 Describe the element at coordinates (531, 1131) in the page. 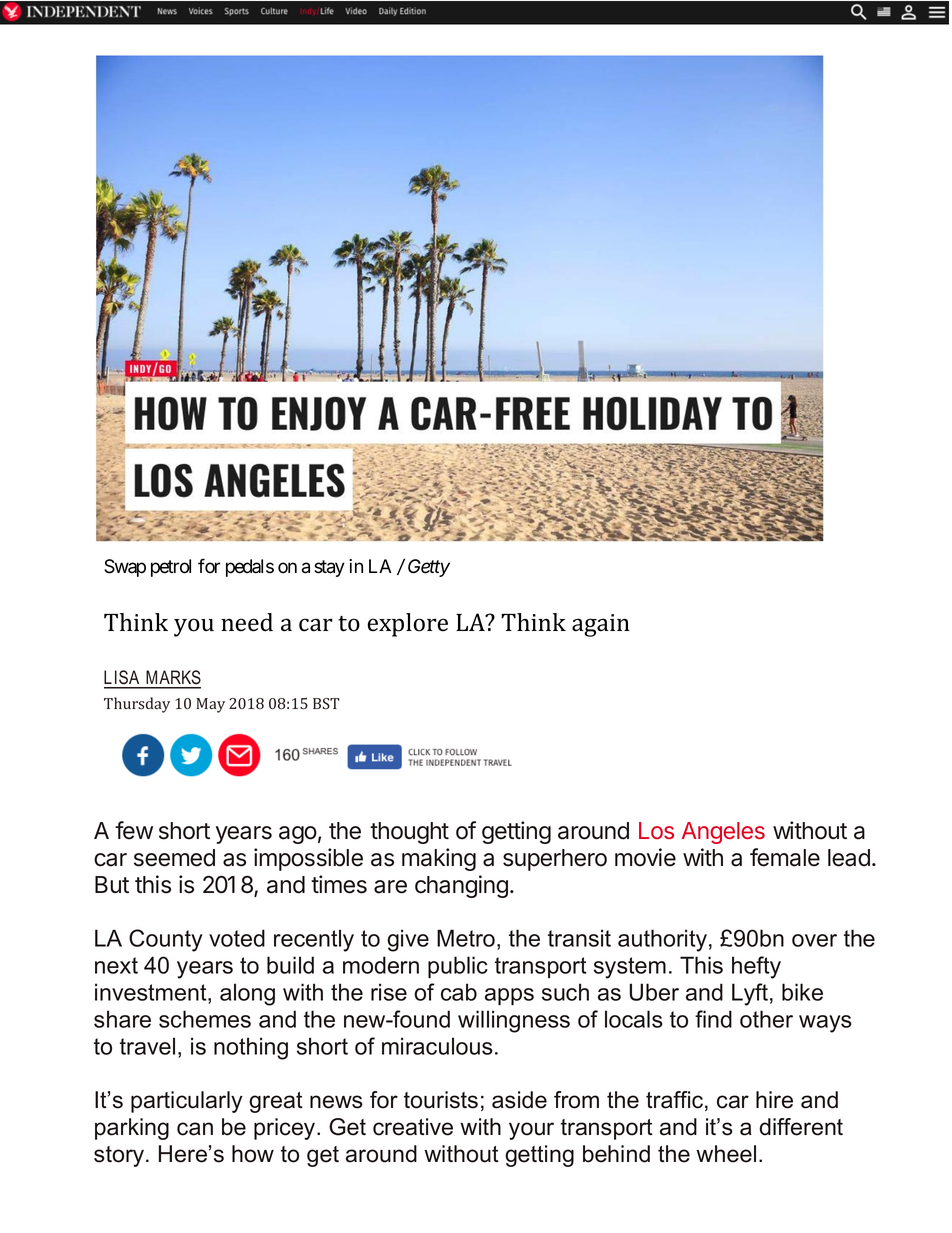

I see `your` at that location.
